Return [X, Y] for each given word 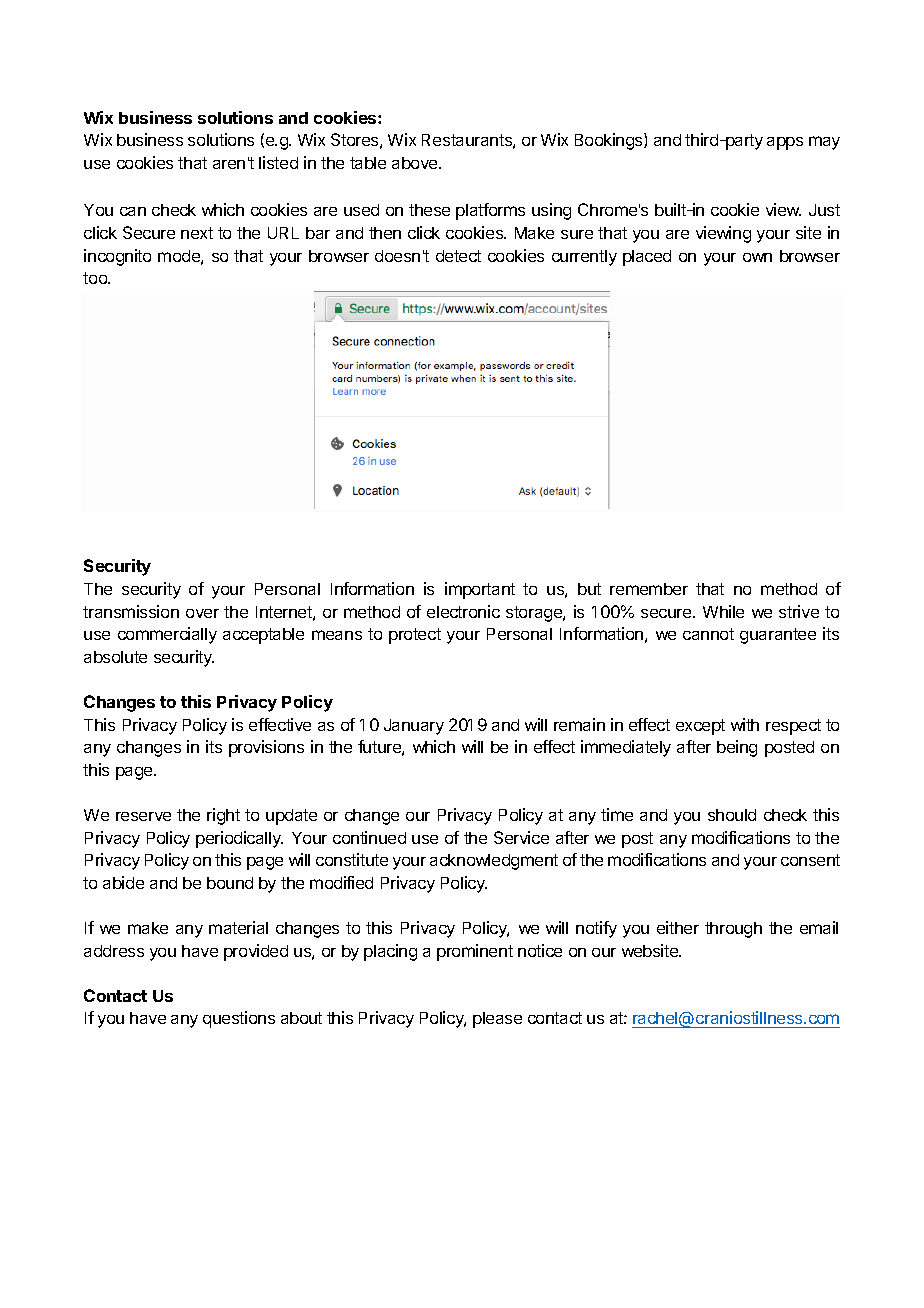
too [96, 278]
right [223, 816]
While [723, 611]
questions [239, 1019]
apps [785, 143]
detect [458, 256]
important [480, 590]
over [202, 613]
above [416, 163]
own [757, 257]
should [732, 815]
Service [521, 837]
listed [278, 162]
